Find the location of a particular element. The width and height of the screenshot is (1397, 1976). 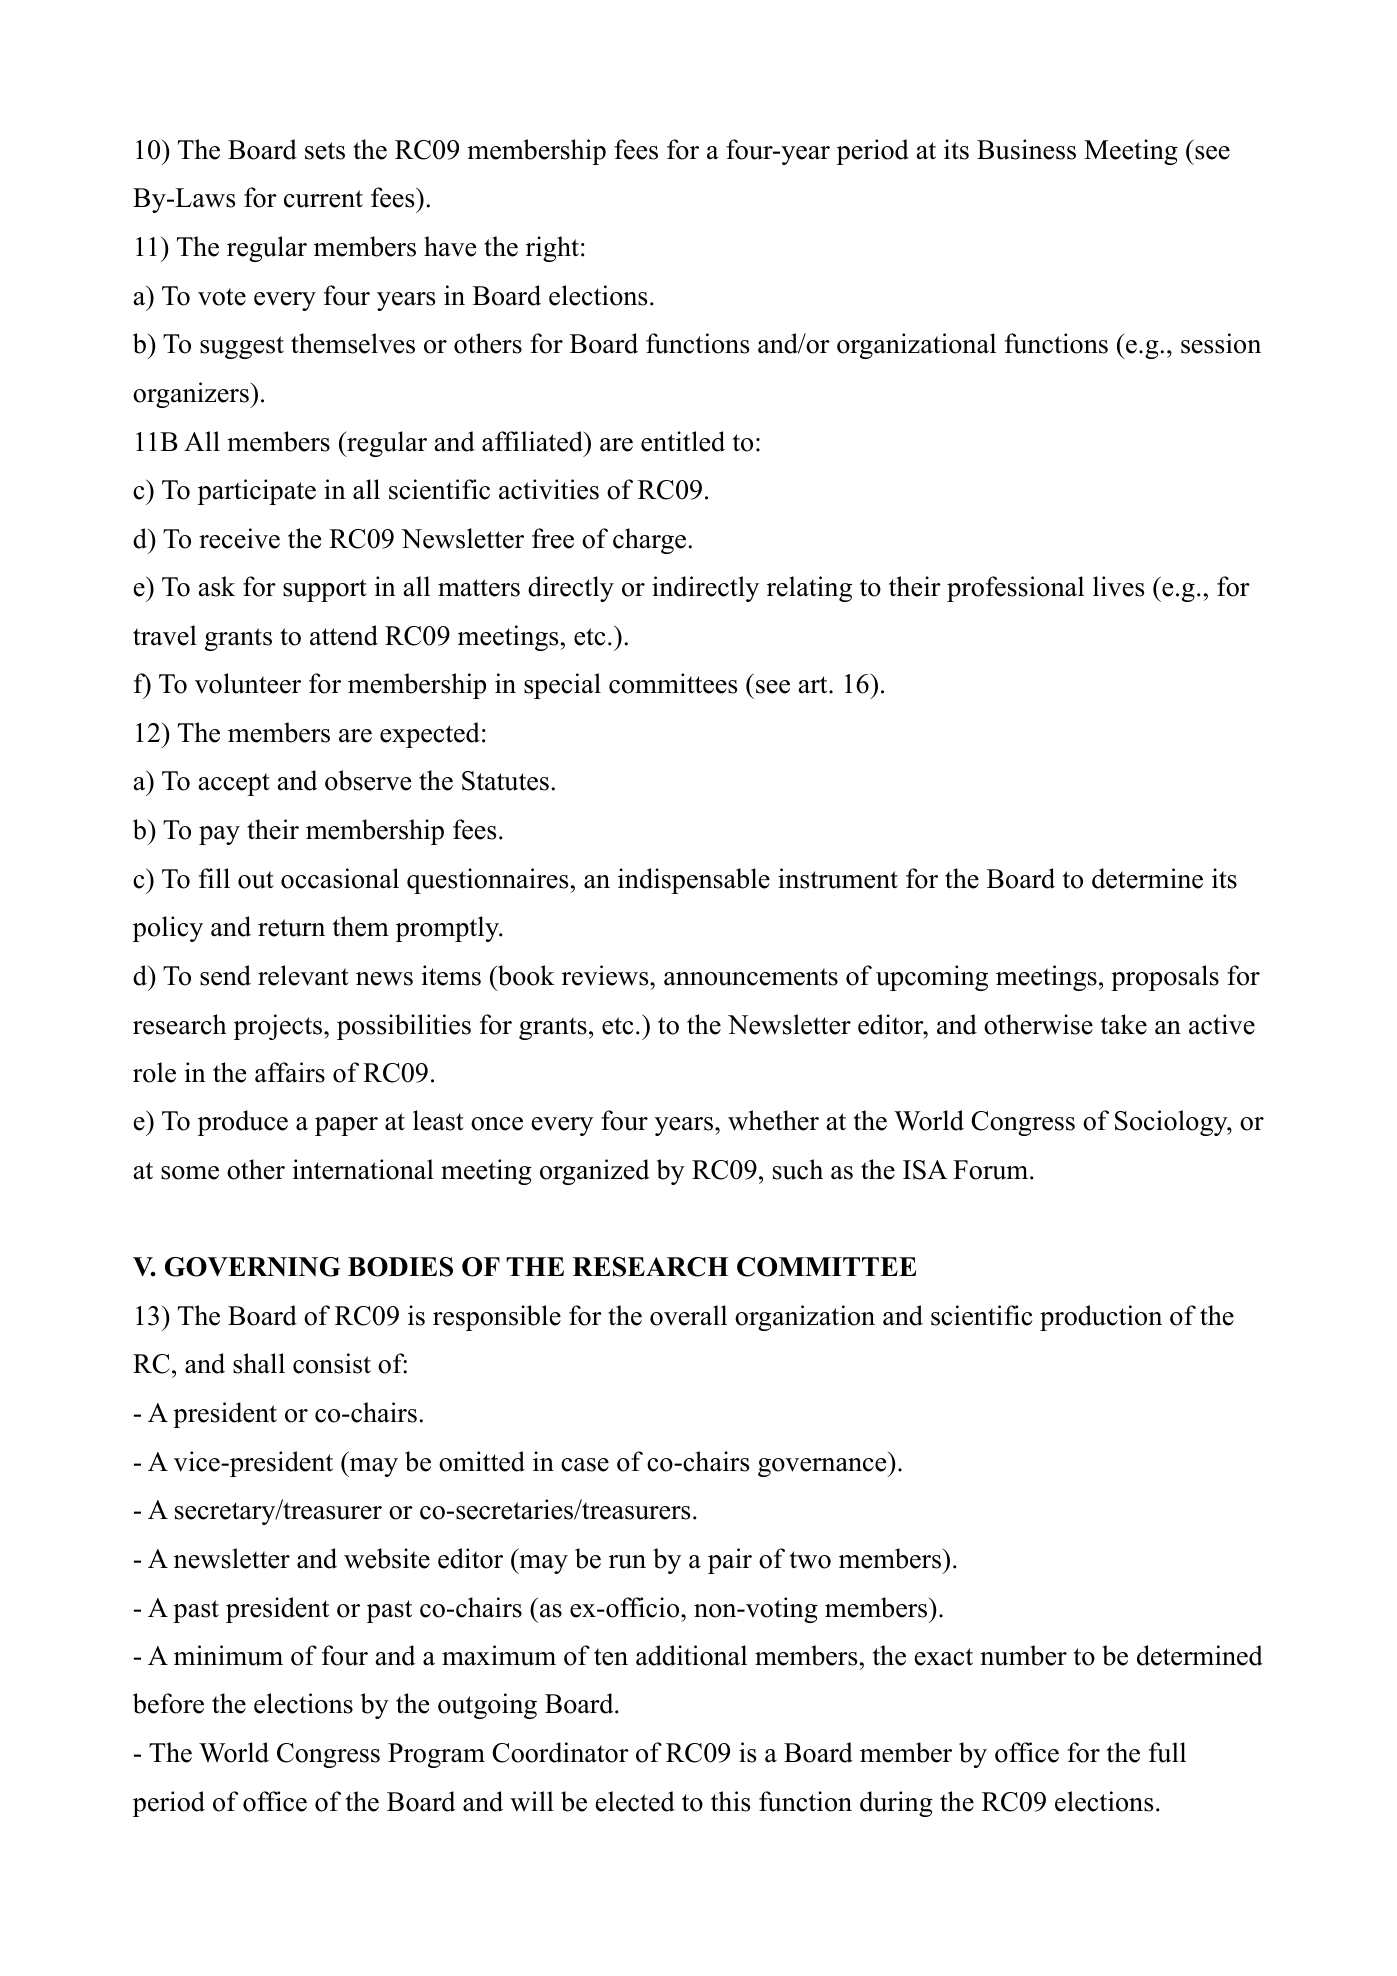

announcements is located at coordinates (751, 977).
